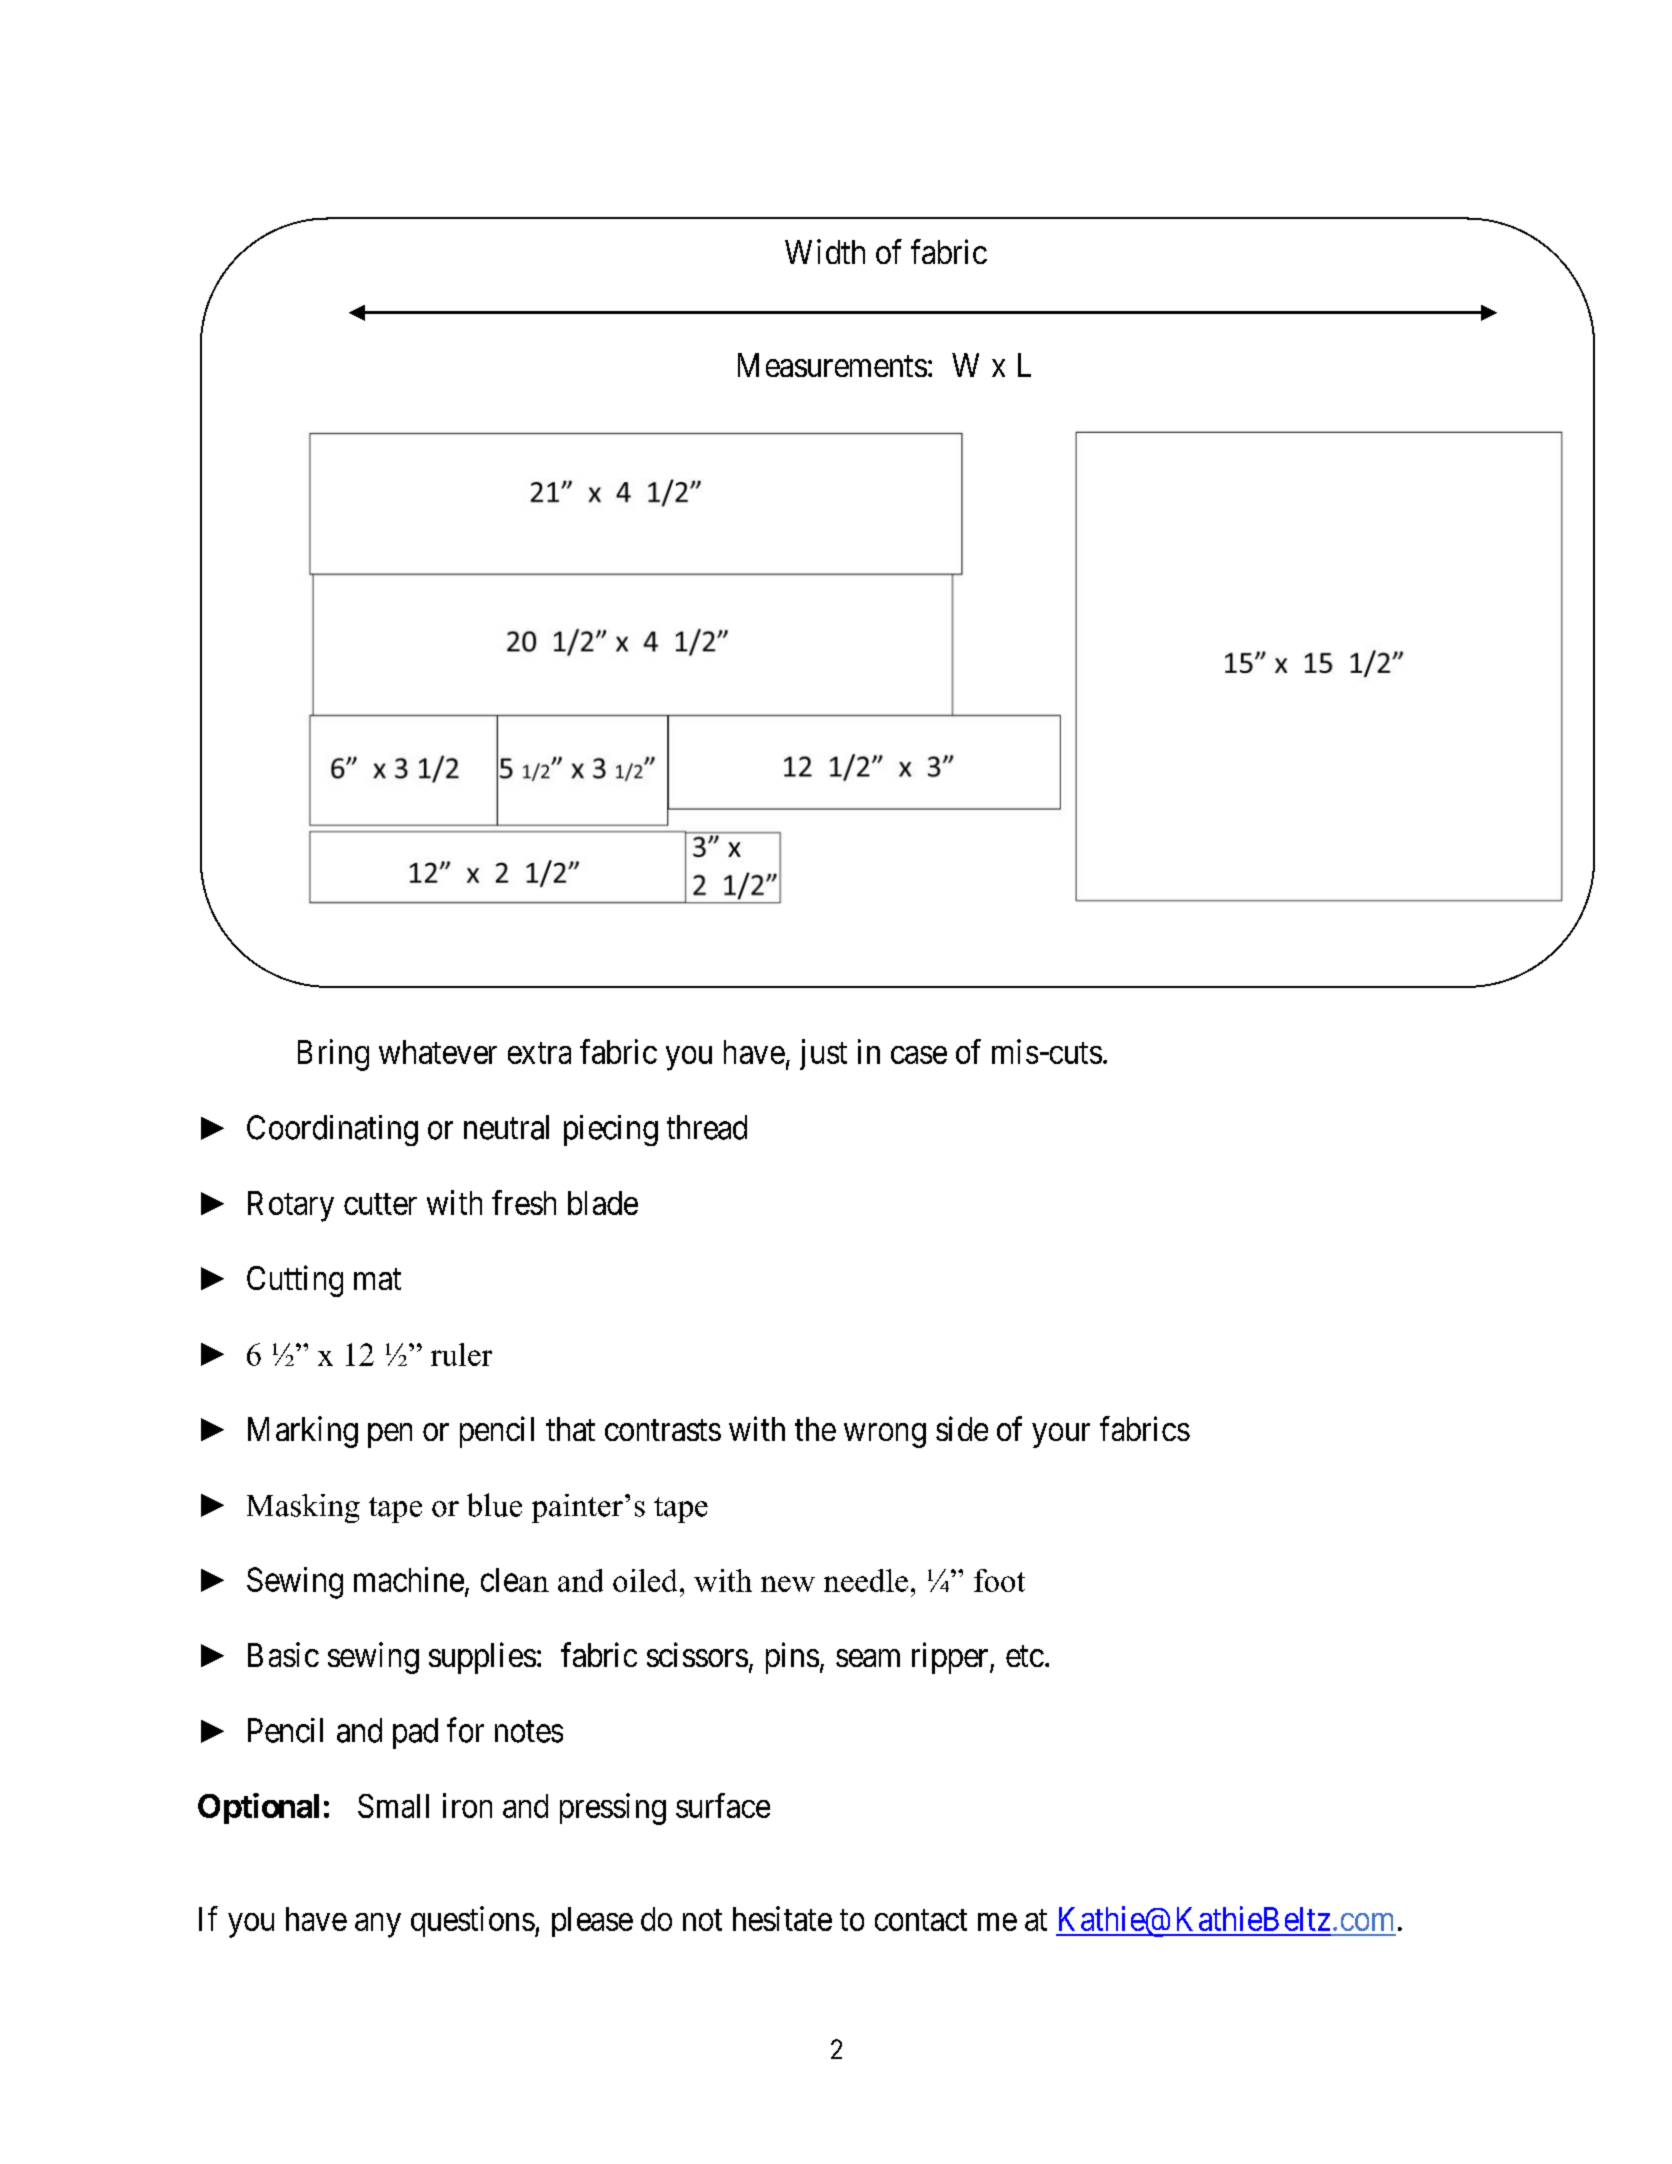 The height and width of the screenshot is (2164, 1672). What do you see at coordinates (378, 1925) in the screenshot?
I see `any` at bounding box center [378, 1925].
